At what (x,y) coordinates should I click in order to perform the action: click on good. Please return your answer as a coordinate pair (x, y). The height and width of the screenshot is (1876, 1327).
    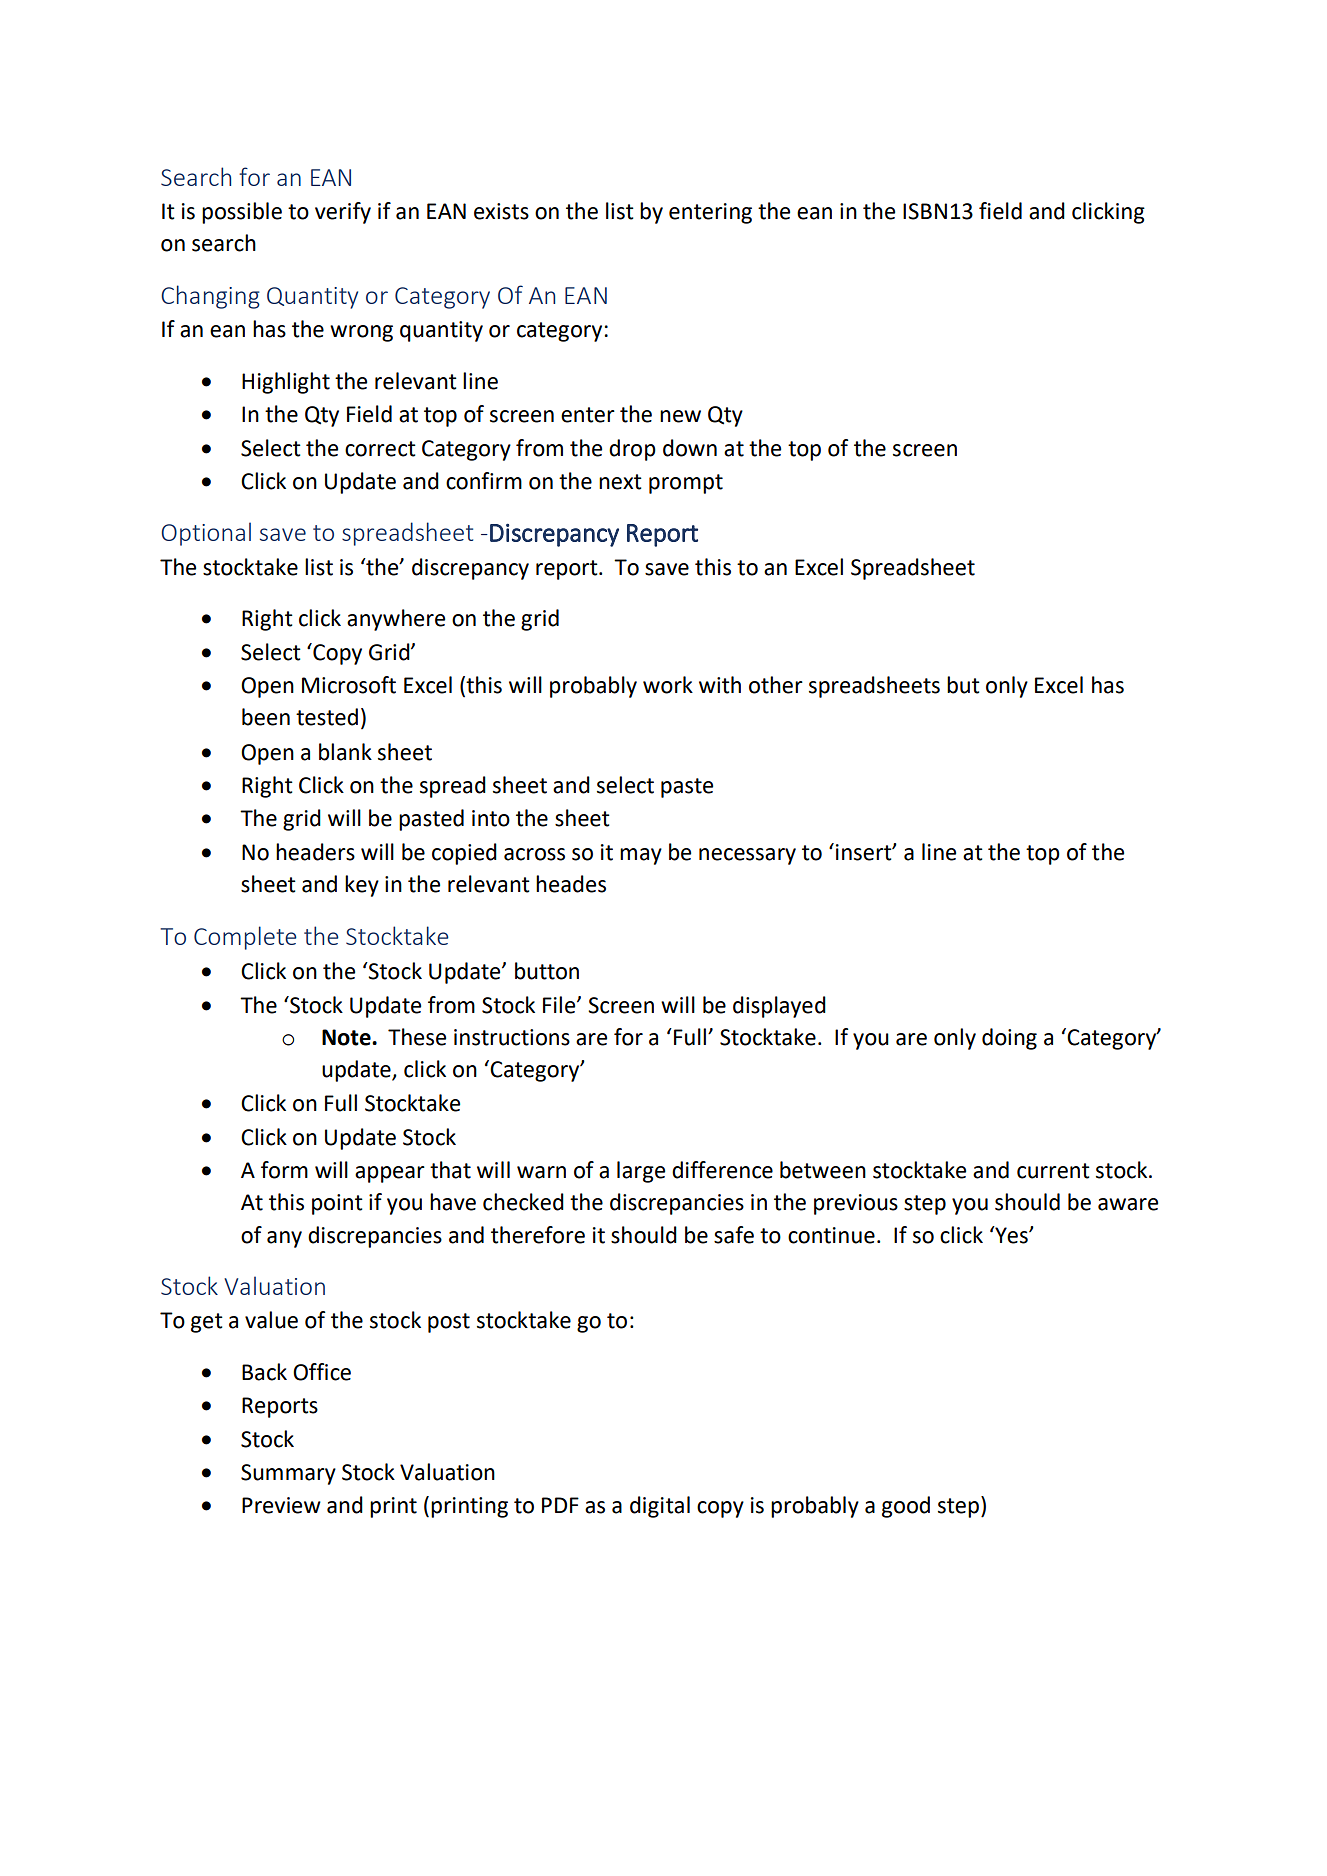
    Looking at the image, I should click on (906, 1507).
